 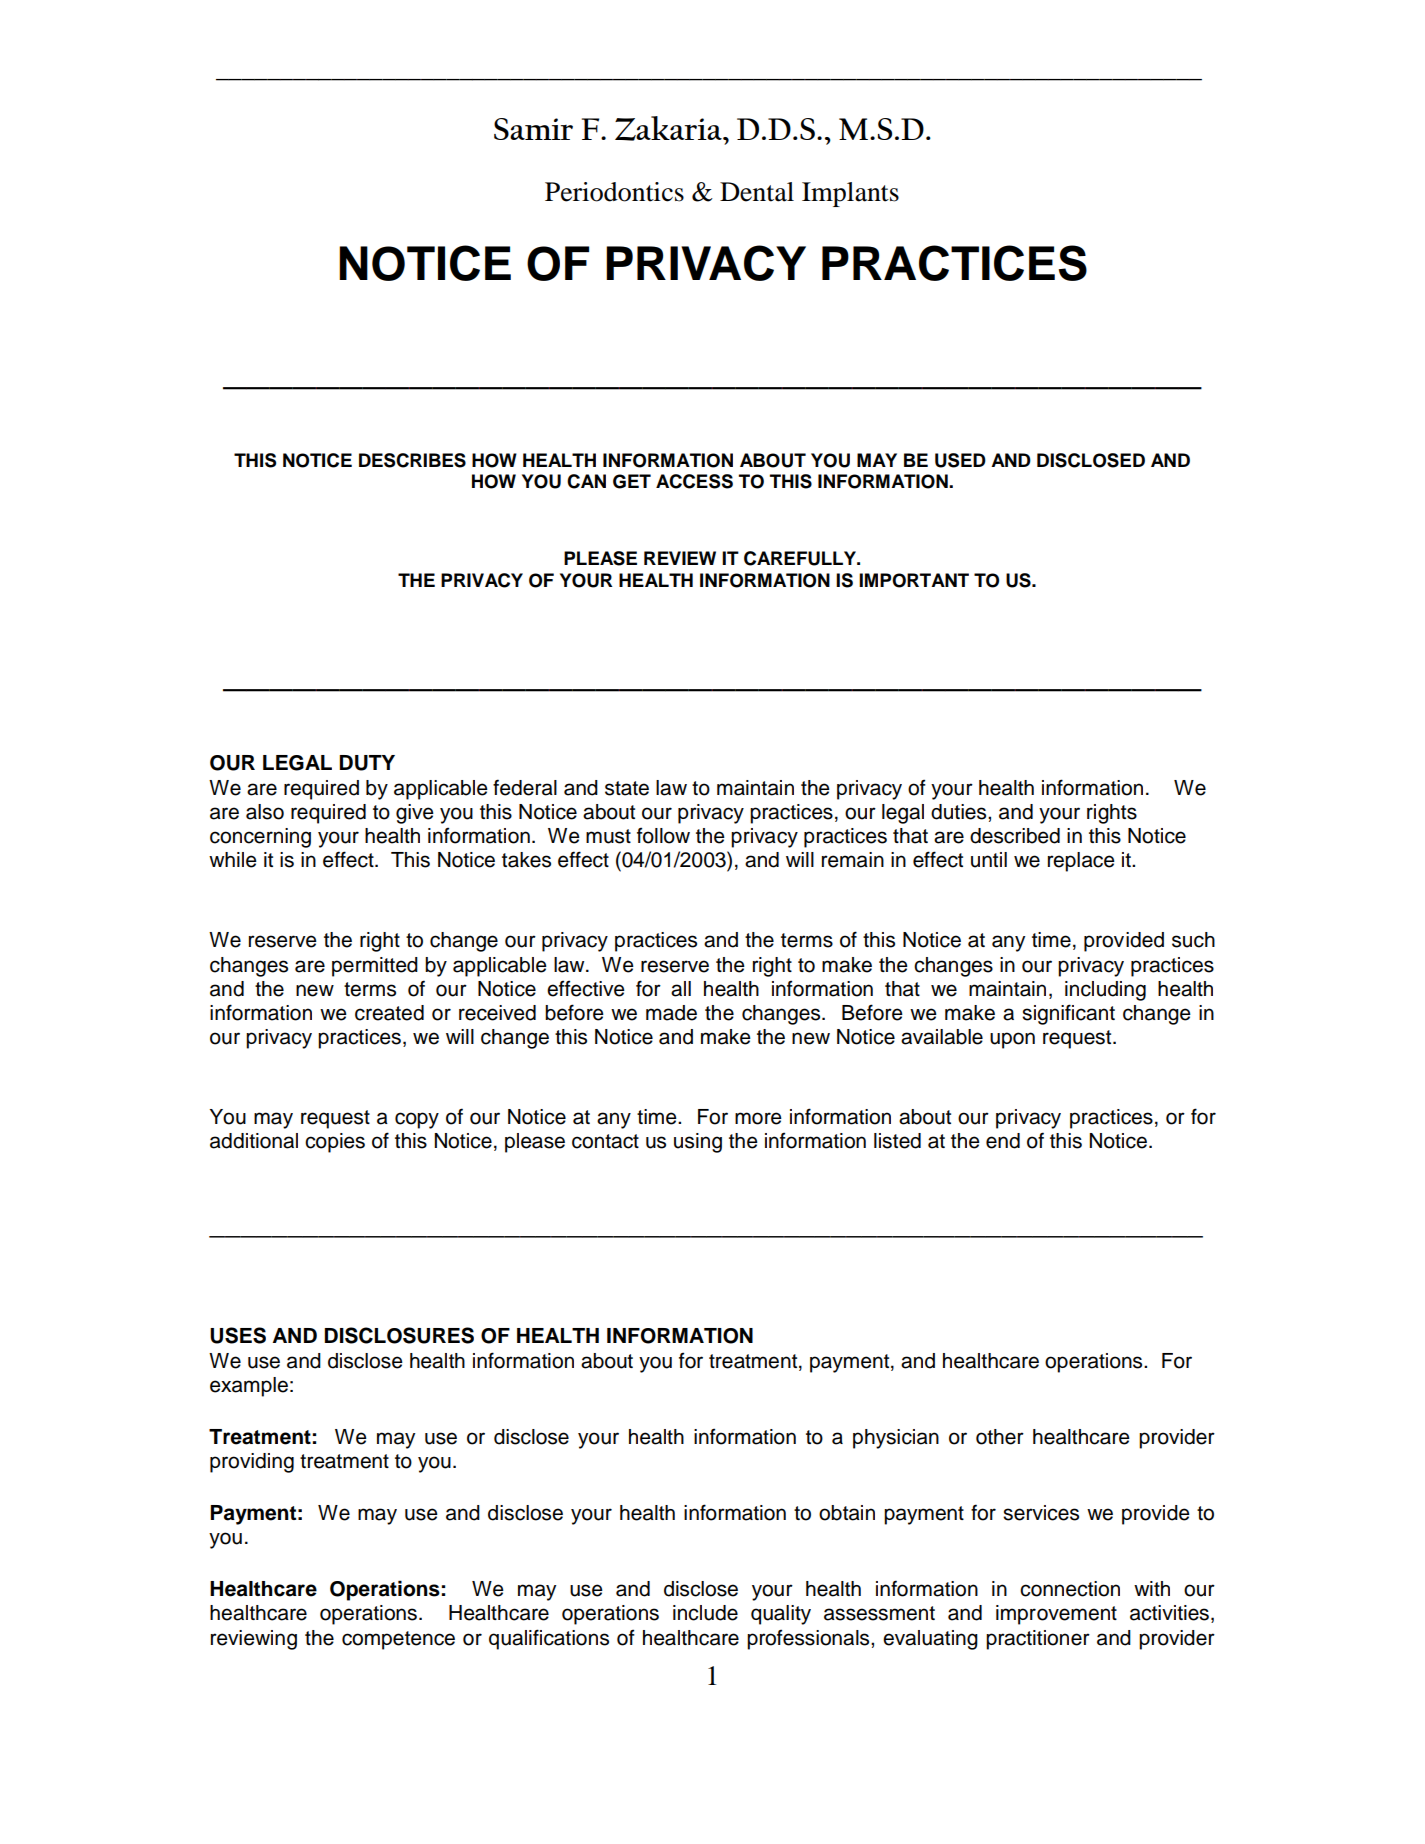 I want to click on USED, so click(x=960, y=460).
